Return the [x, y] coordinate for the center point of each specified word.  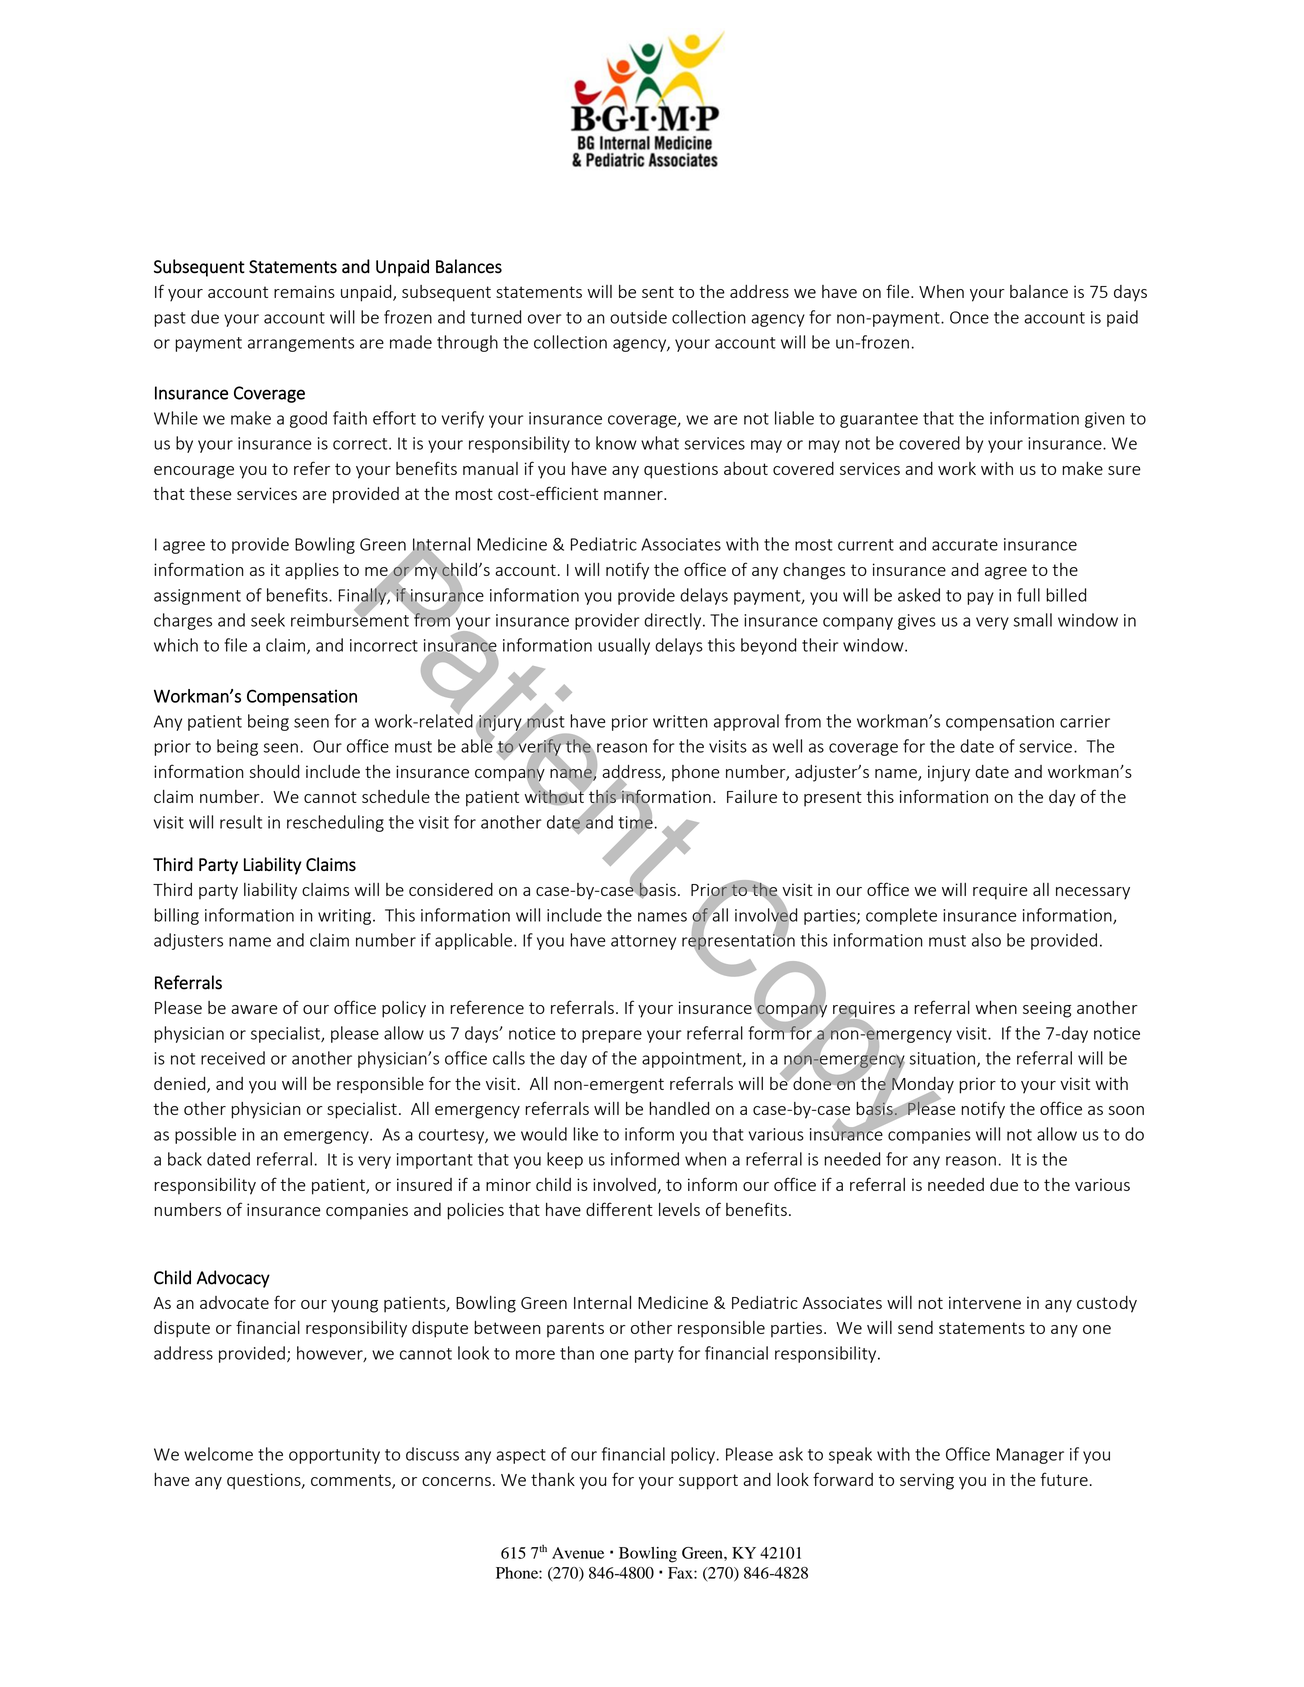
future [1064, 1479]
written [680, 721]
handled [679, 1108]
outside [638, 317]
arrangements [301, 344]
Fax [681, 1573]
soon [1126, 1110]
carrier [1085, 721]
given [1105, 420]
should [274, 771]
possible [205, 1135]
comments [352, 1481]
